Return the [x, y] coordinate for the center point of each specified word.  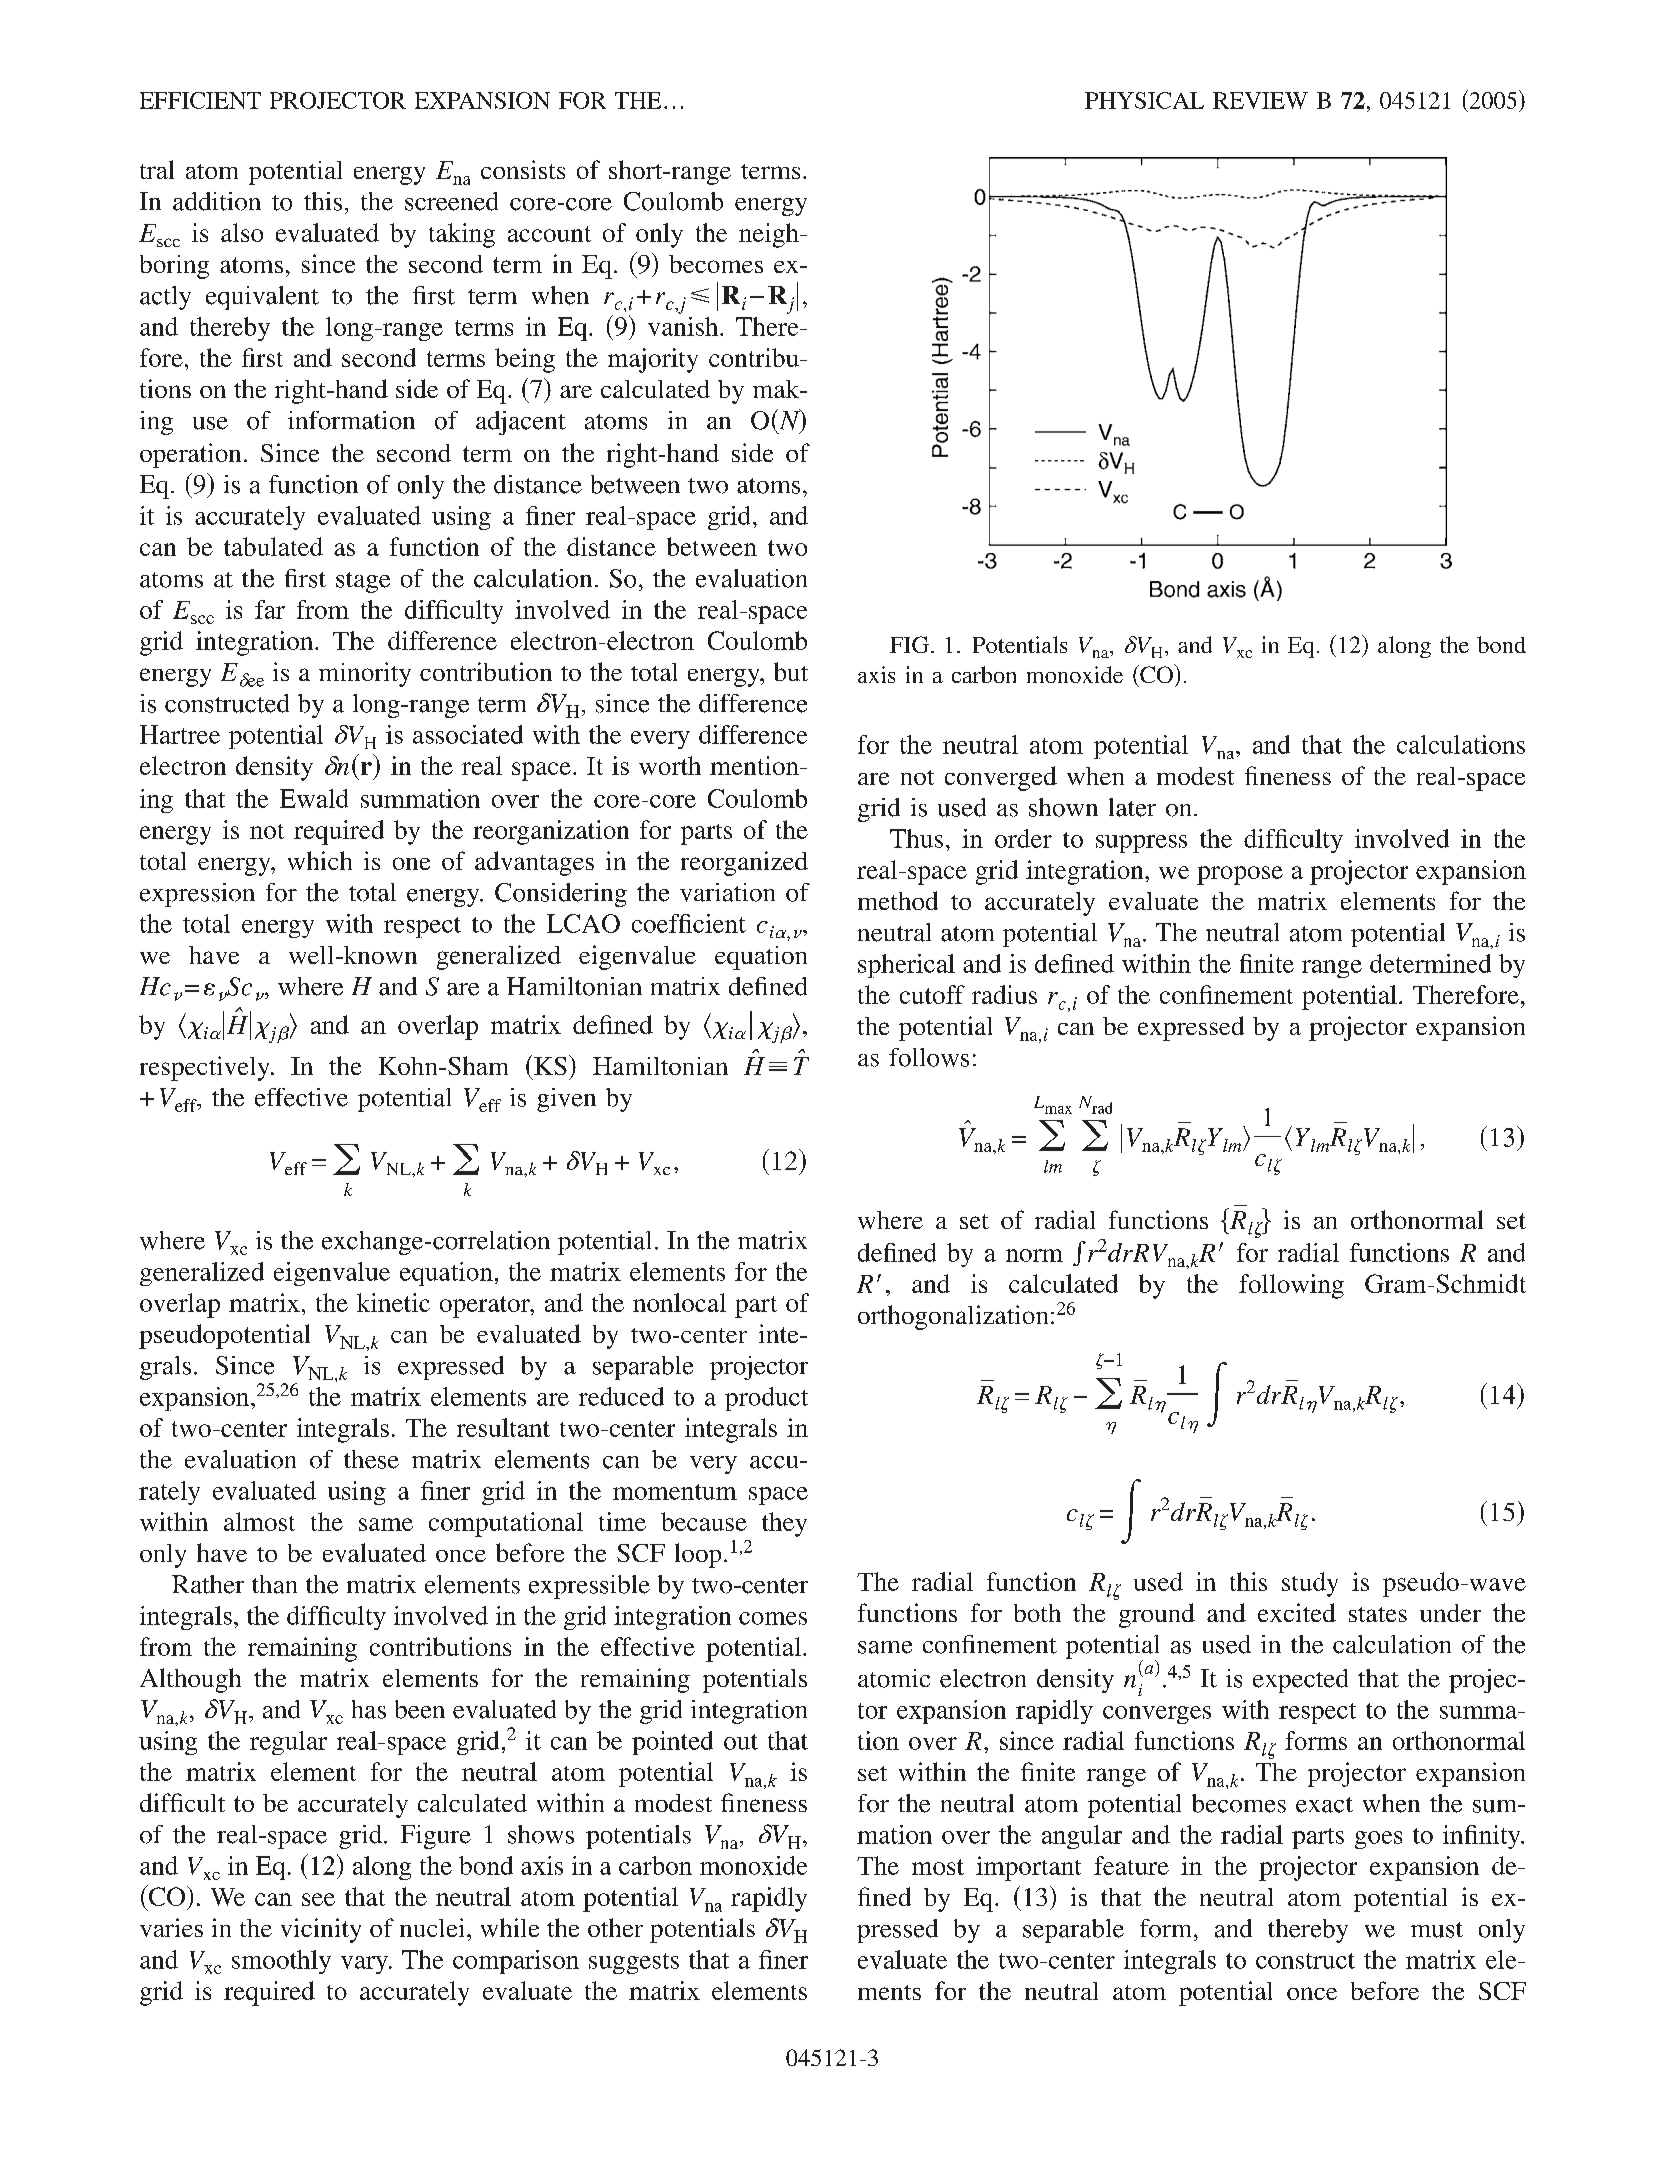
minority [365, 674]
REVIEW [1260, 100]
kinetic [393, 1302]
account [549, 234]
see [318, 1899]
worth [670, 765]
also [242, 232]
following [1291, 1286]
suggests [634, 1963]
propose [1240, 875]
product [766, 1399]
